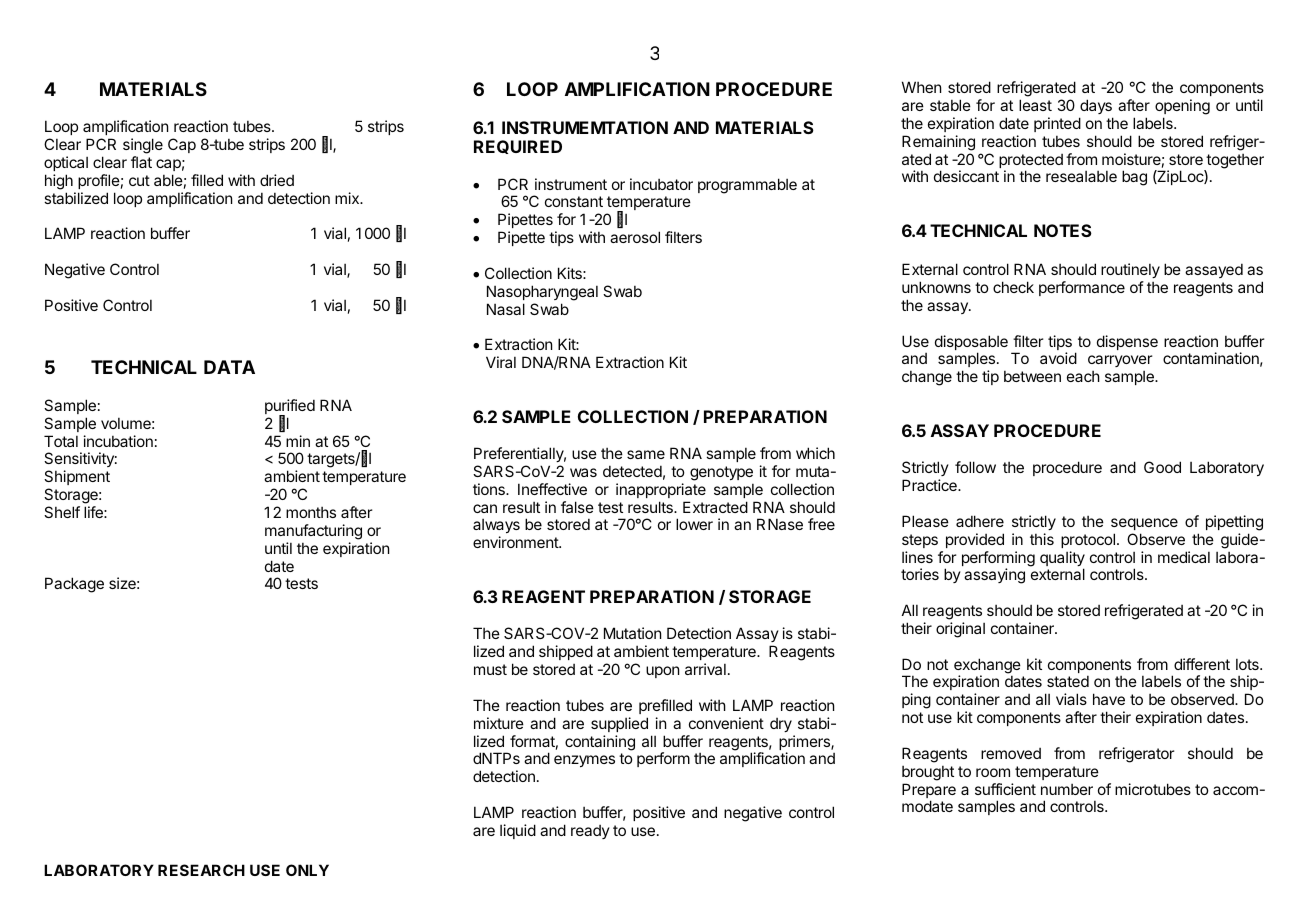 This page has width=1308, height=924. What do you see at coordinates (518, 147) in the page?
I see `REQUIRED` at bounding box center [518, 147].
